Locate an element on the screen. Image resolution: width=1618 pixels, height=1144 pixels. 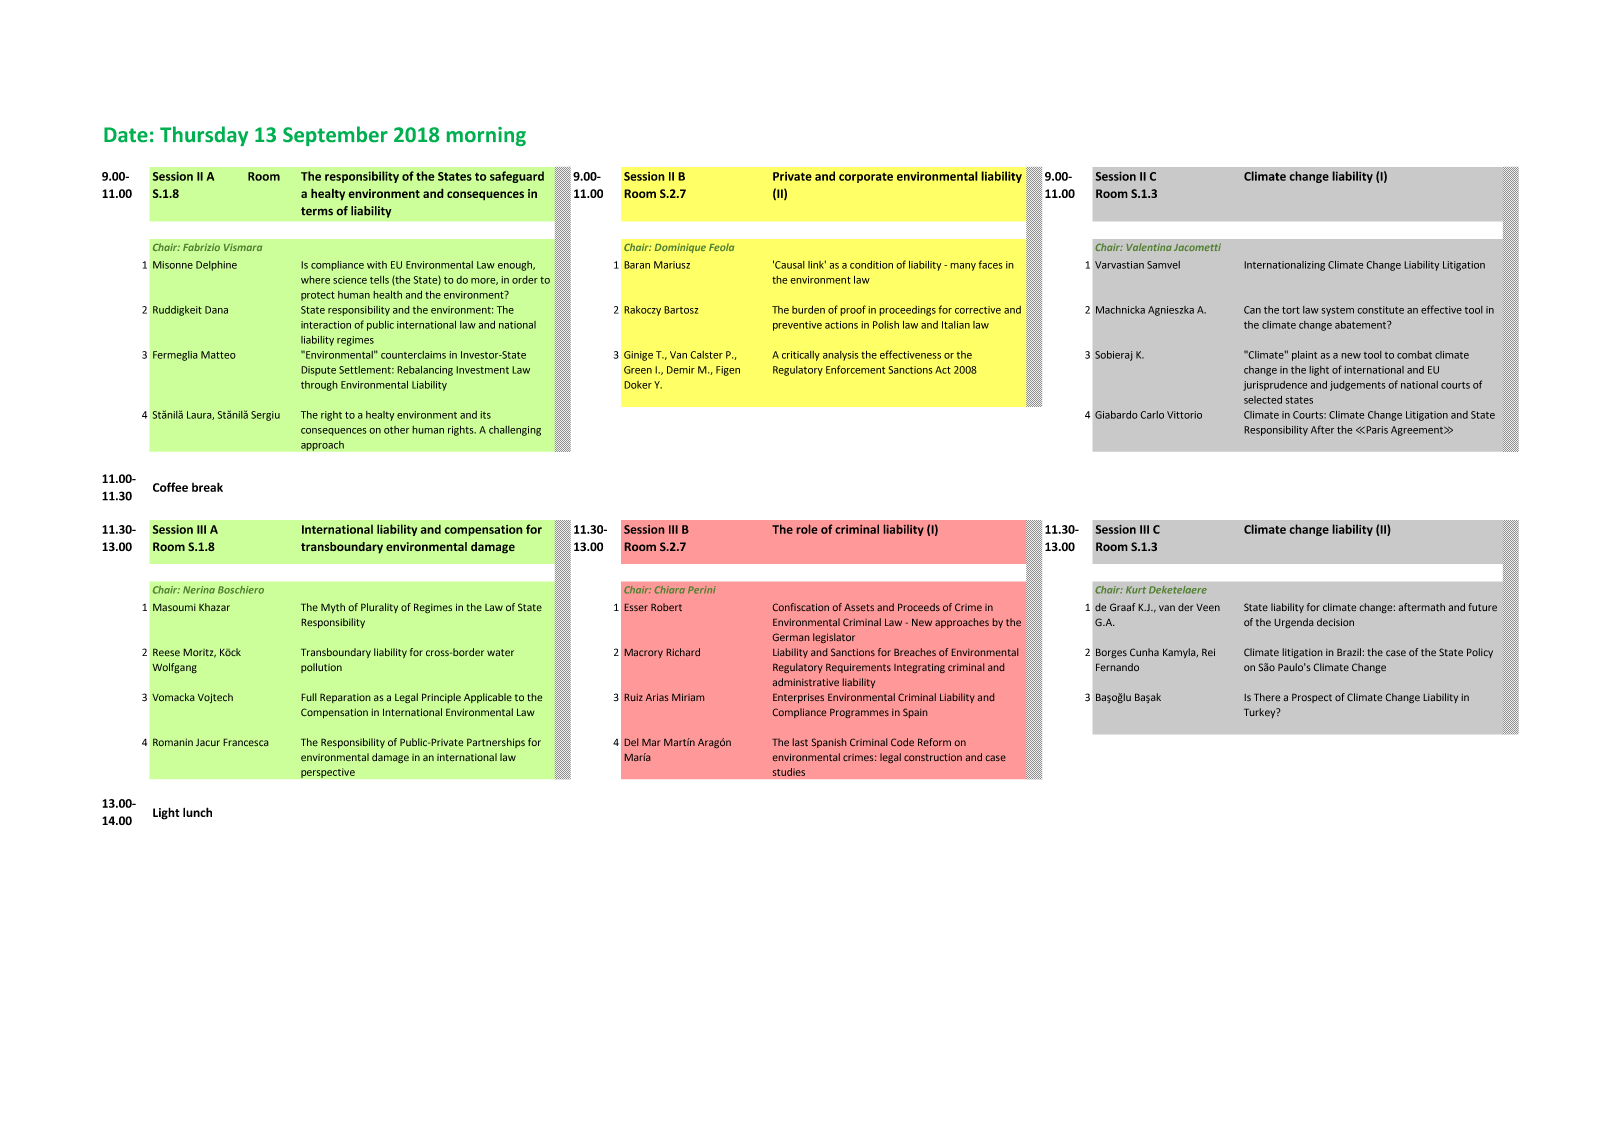
break is located at coordinates (207, 487).
